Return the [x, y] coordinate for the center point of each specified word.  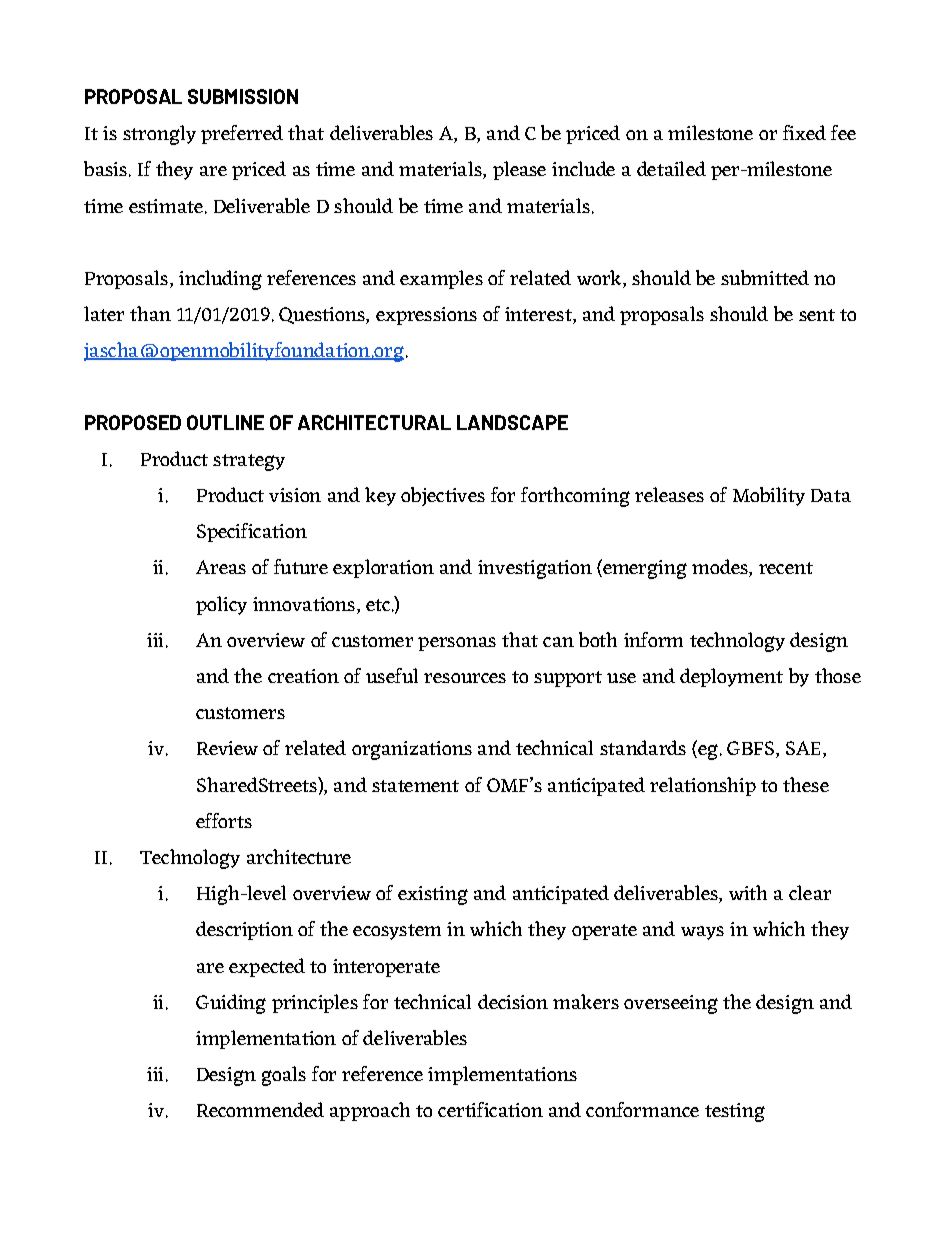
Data [831, 495]
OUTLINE [225, 422]
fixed [804, 132]
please [519, 170]
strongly [159, 135]
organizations [412, 750]
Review [227, 748]
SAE [803, 748]
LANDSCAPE [512, 422]
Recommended [260, 1109]
